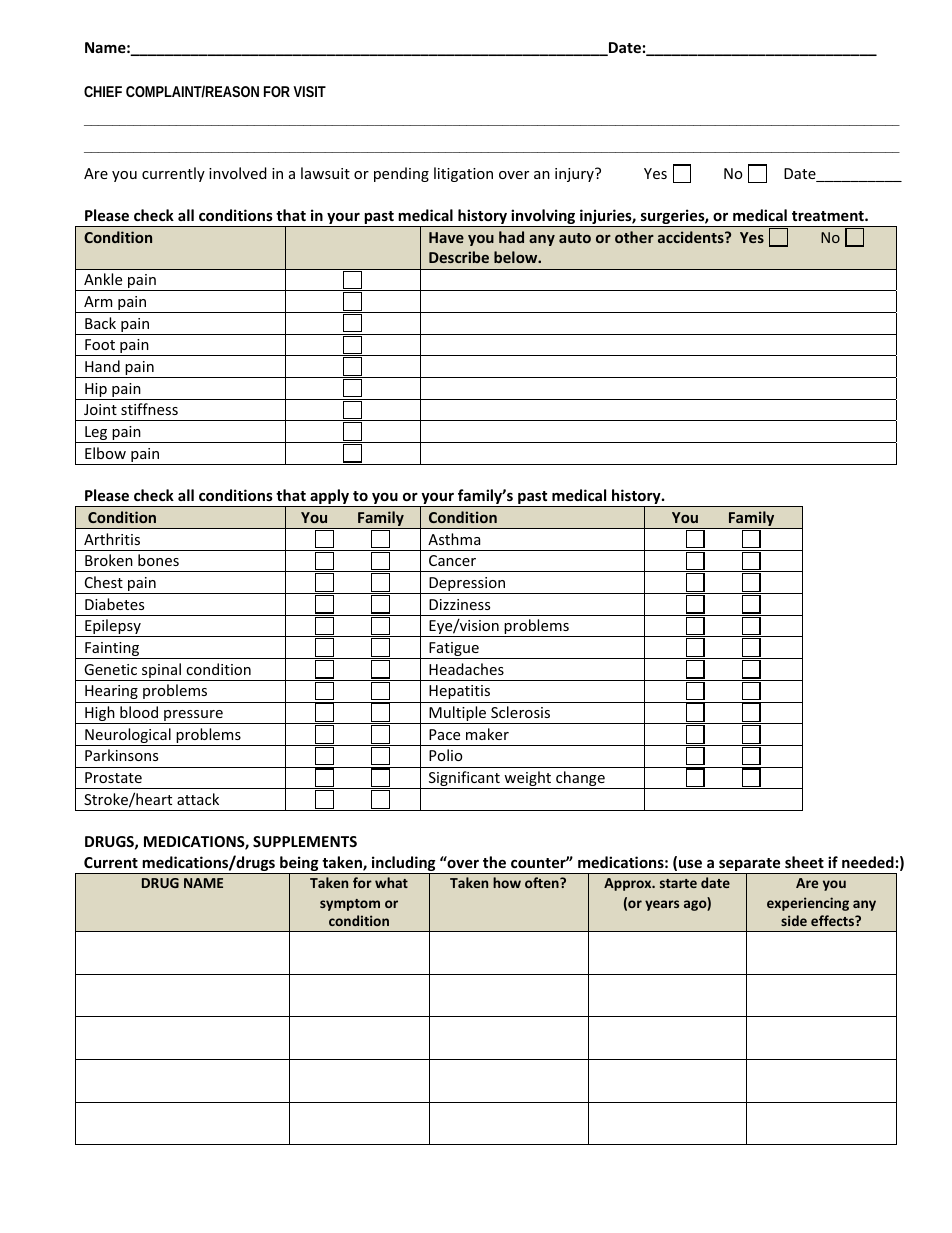 Image resolution: width=952 pixels, height=1233 pixels. What do you see at coordinates (103, 91) in the screenshot?
I see `CHIEF` at bounding box center [103, 91].
